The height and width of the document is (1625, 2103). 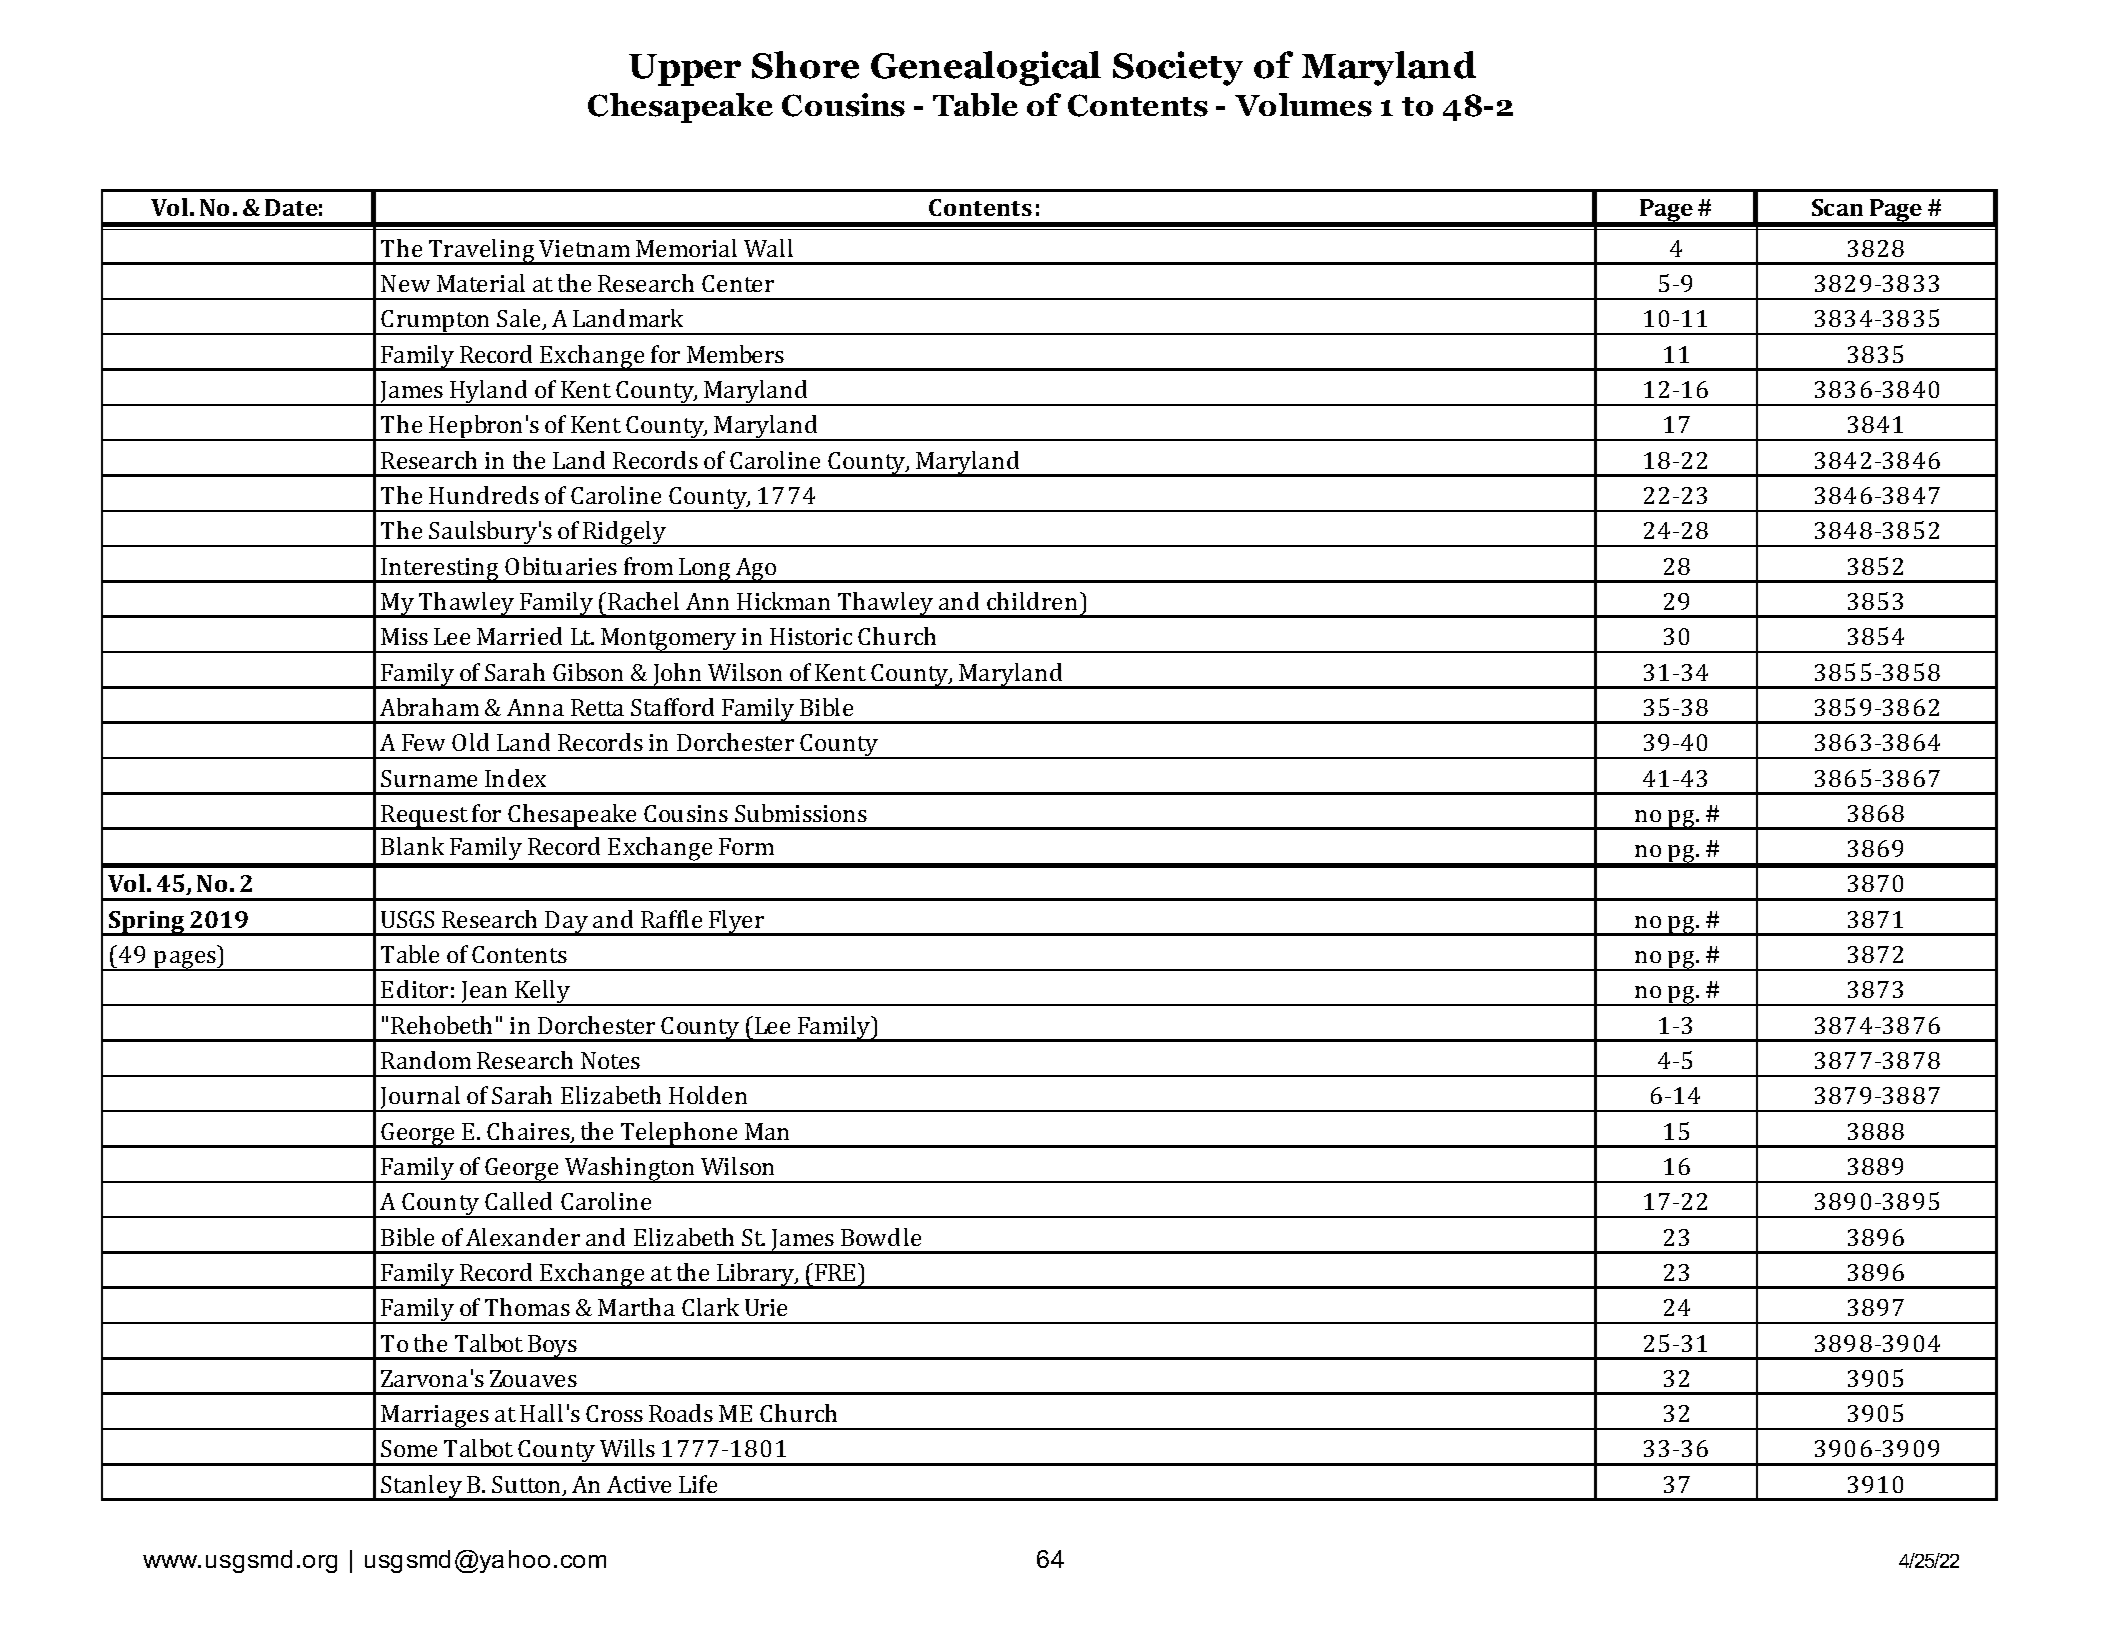 What do you see at coordinates (746, 846) in the document?
I see `Form` at bounding box center [746, 846].
